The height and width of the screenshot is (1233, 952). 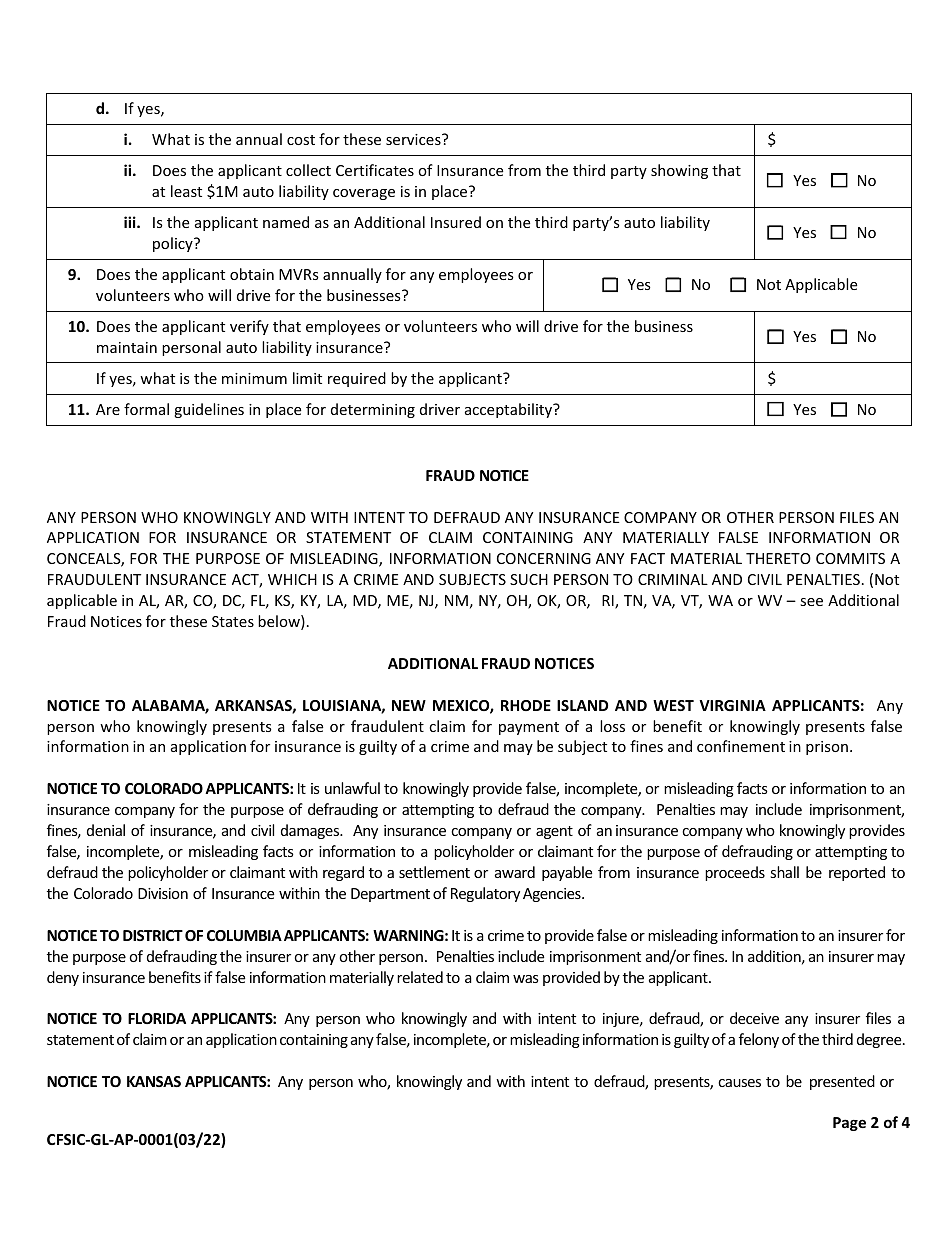 I want to click on WHICH, so click(x=292, y=579).
